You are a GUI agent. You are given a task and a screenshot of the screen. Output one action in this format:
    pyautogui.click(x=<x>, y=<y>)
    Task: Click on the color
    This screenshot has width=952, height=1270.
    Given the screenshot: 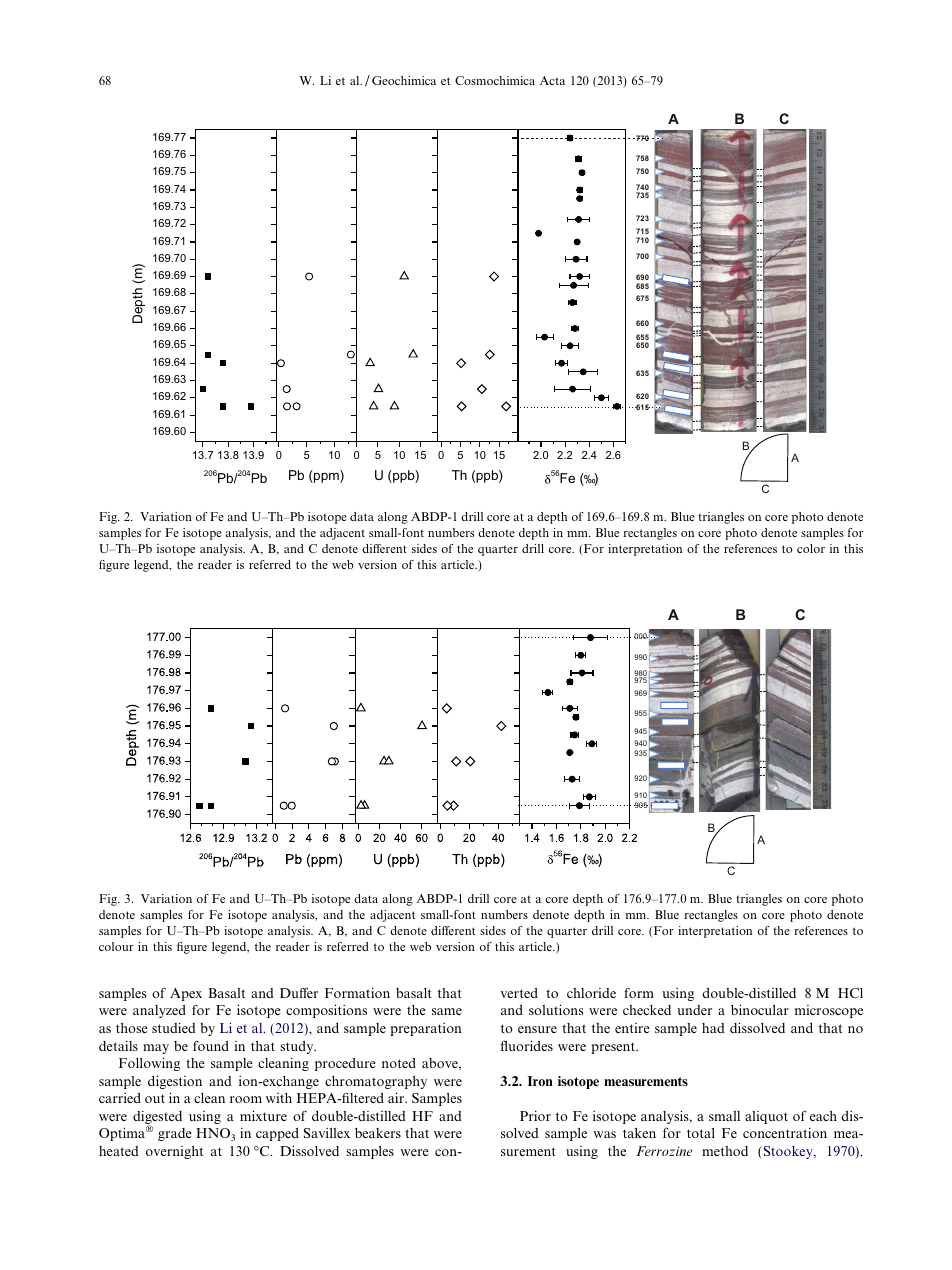 What is the action you would take?
    pyautogui.click(x=811, y=548)
